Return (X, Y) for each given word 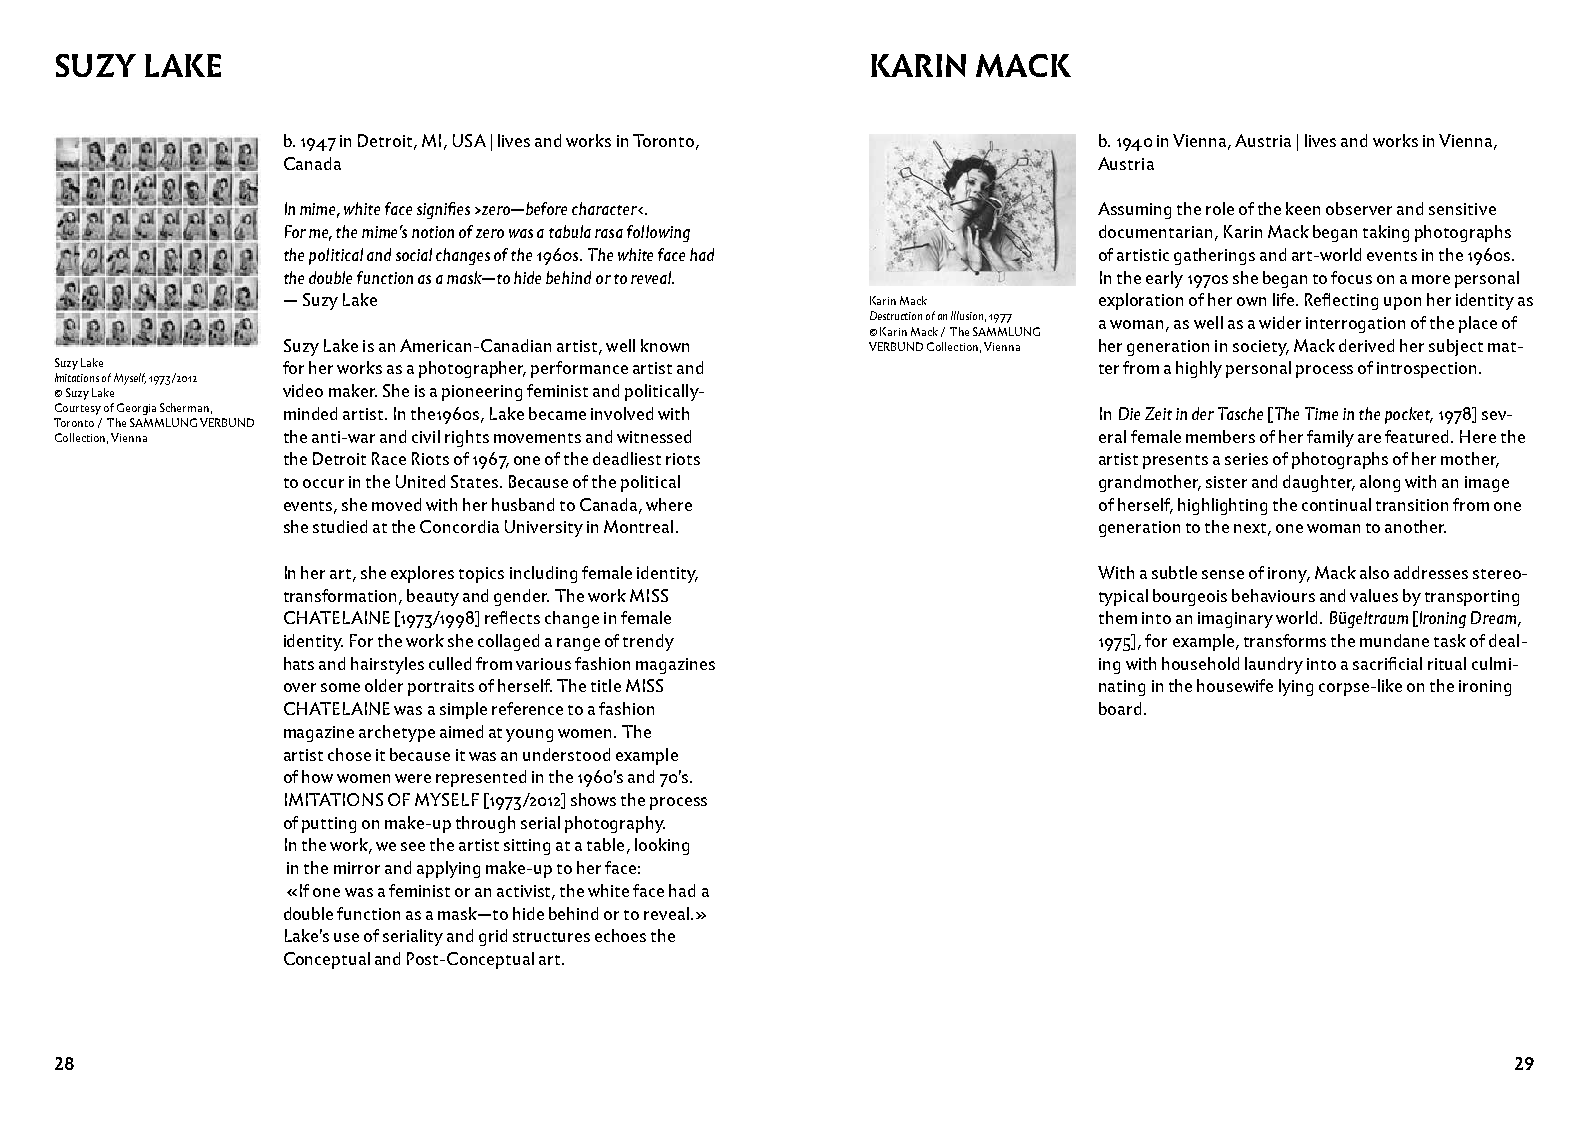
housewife (1235, 685)
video (303, 390)
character (605, 208)
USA (469, 140)
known (665, 345)
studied (340, 526)
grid (493, 937)
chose (349, 754)
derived (1366, 345)
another (1415, 526)
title (606, 685)
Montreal (638, 526)
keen (1303, 208)
